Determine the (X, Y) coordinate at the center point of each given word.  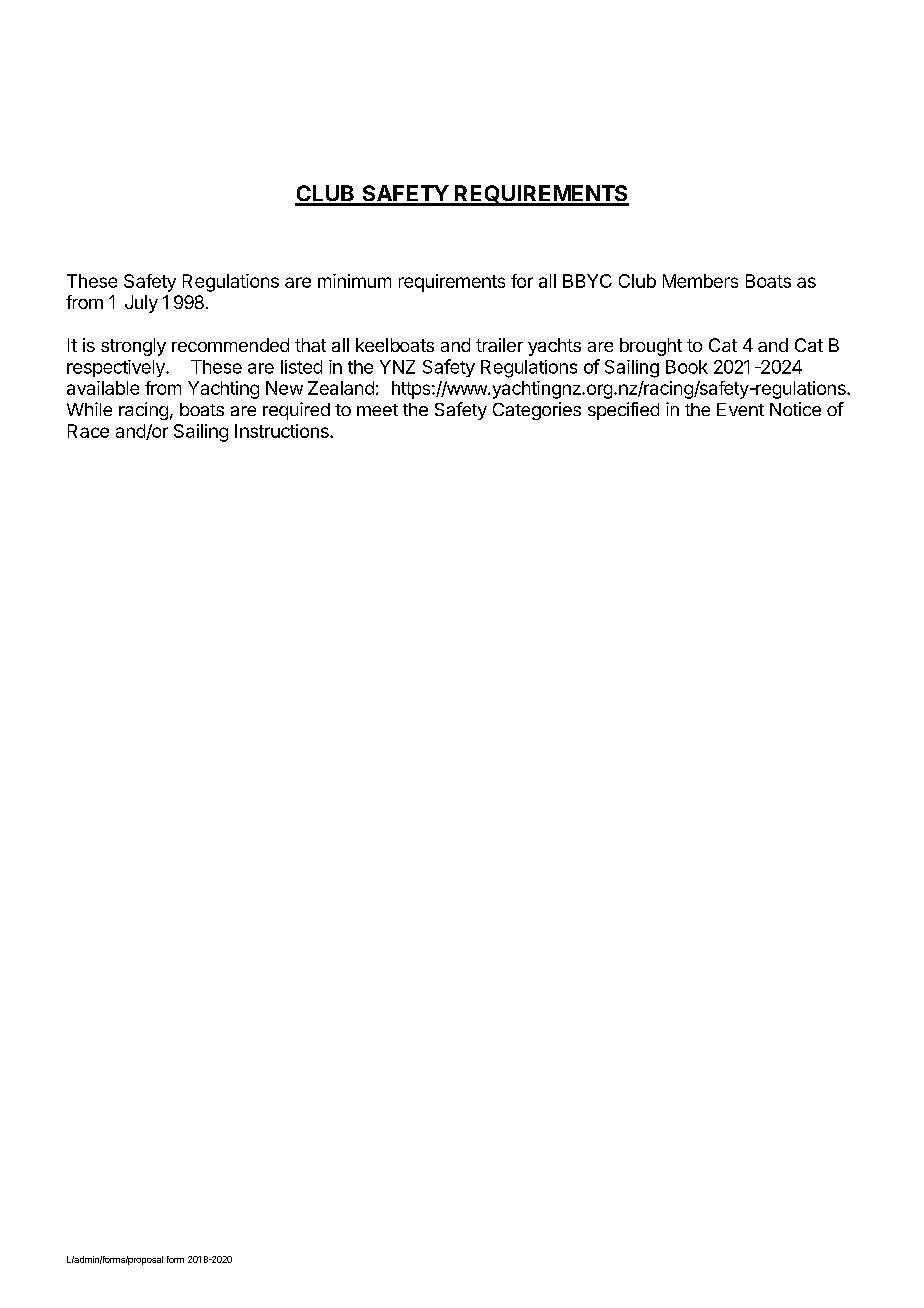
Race (88, 431)
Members (700, 281)
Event (740, 409)
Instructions (283, 431)
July (141, 304)
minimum (354, 281)
